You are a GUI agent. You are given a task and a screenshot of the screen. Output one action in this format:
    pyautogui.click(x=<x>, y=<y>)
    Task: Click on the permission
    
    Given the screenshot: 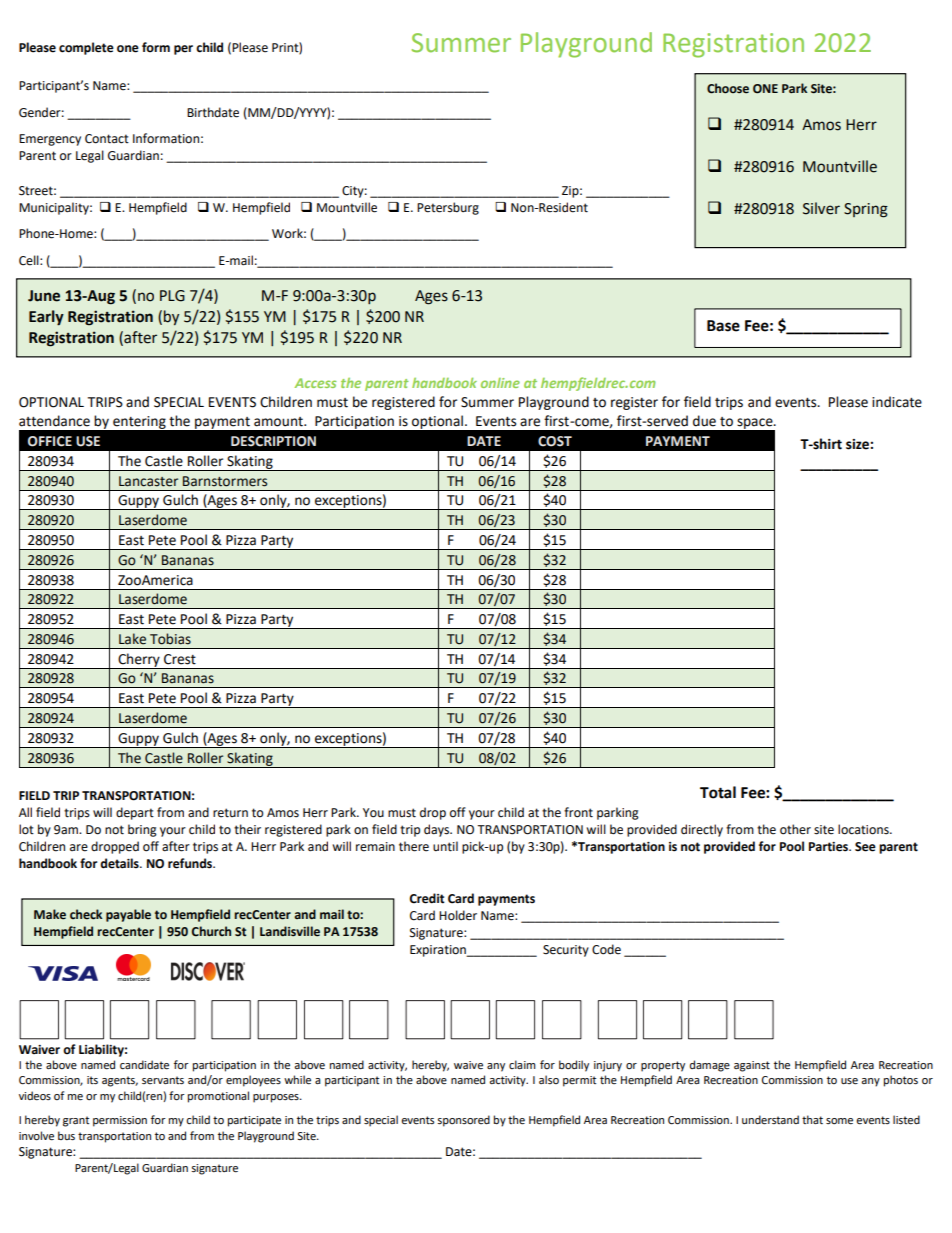 What is the action you would take?
    pyautogui.click(x=120, y=1121)
